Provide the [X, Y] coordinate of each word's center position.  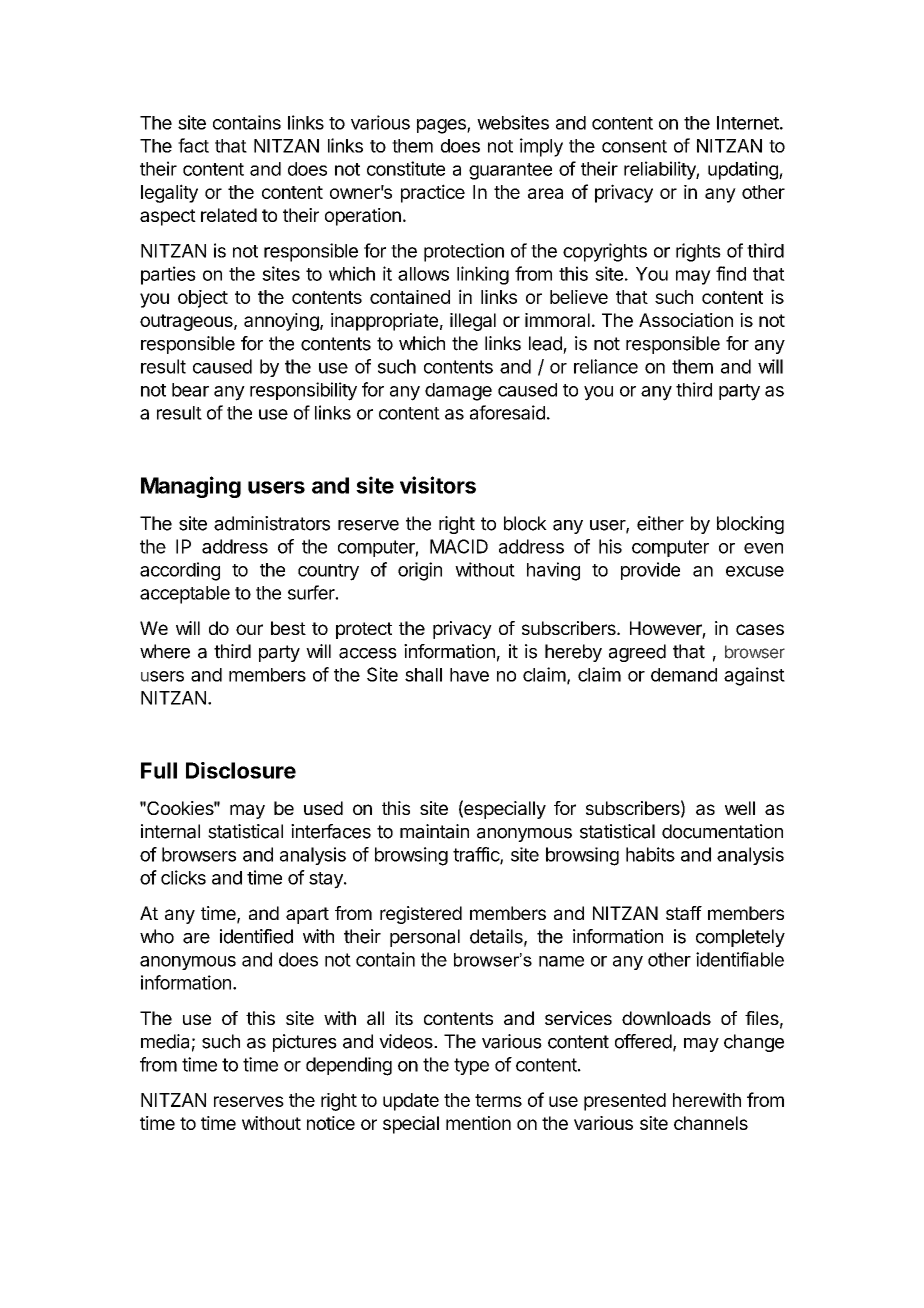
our [249, 629]
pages [442, 126]
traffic [477, 855]
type [471, 1066]
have [469, 675]
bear [190, 390]
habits [650, 854]
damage [458, 392]
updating [744, 170]
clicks [183, 877]
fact [193, 145]
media [165, 1041]
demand [684, 675]
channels [711, 1123]
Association [686, 320]
